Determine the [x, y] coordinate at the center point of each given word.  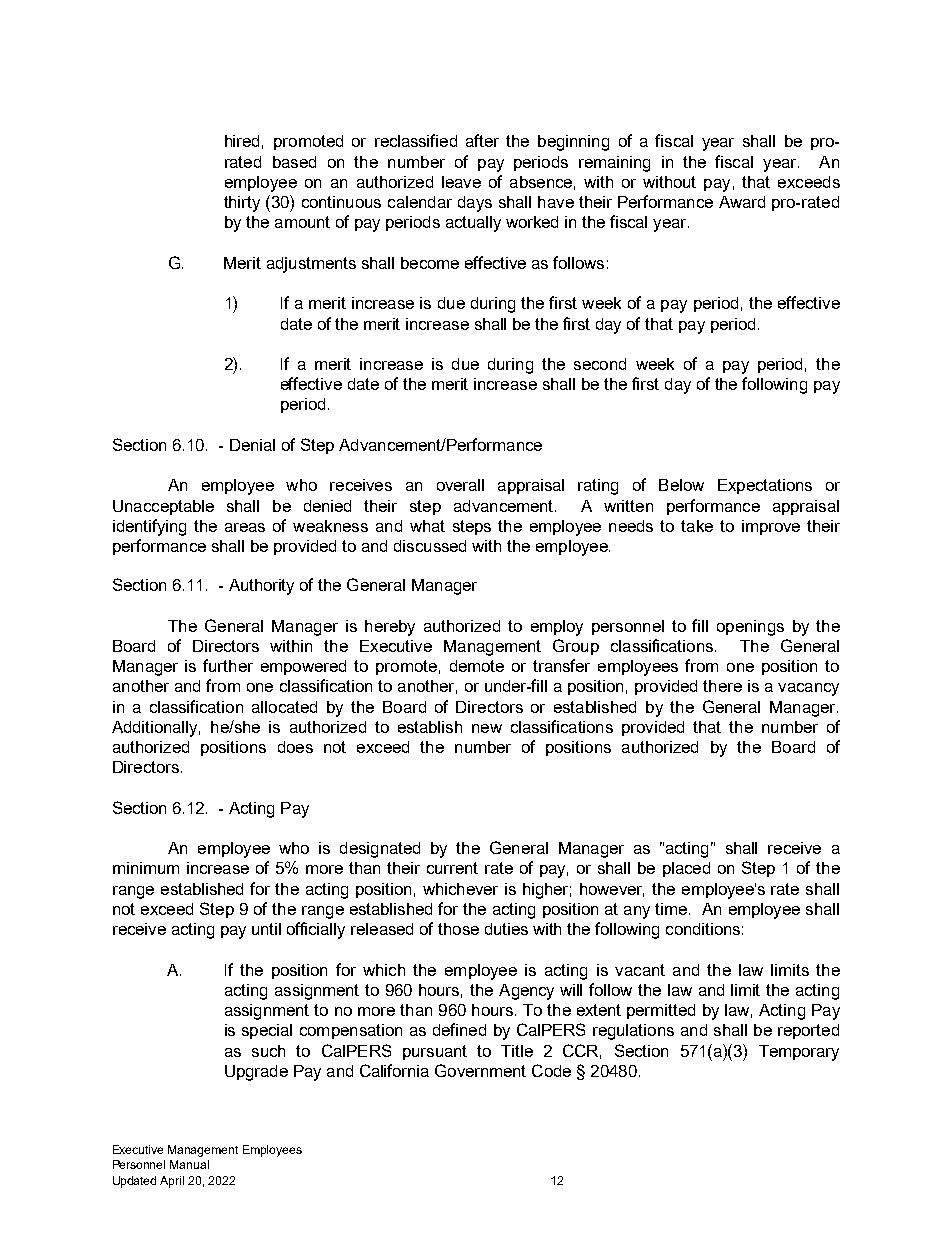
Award [742, 202]
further [228, 665]
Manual [189, 1164]
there [722, 686]
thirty [242, 204]
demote [477, 666]
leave [461, 182]
